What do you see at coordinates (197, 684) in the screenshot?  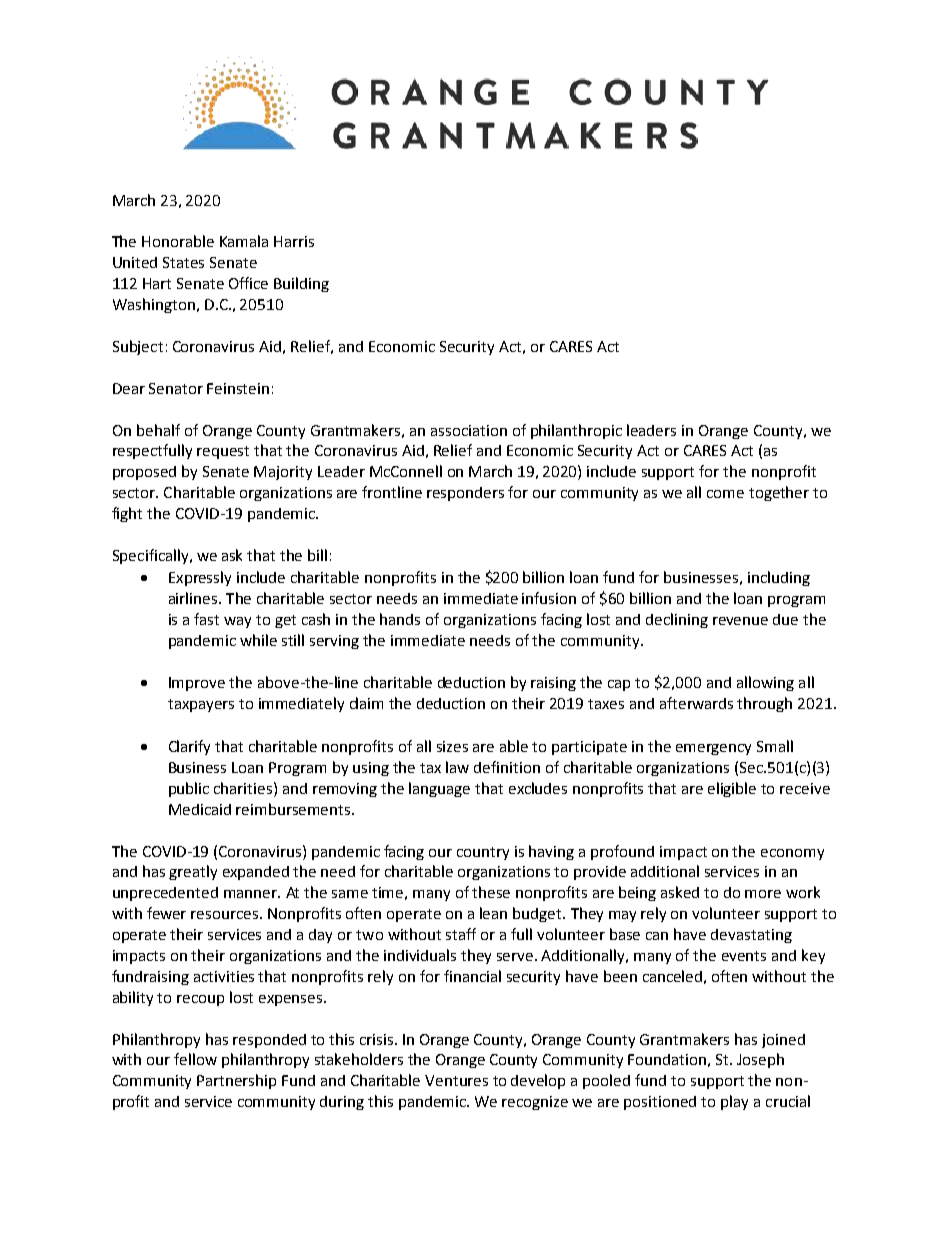 I see `Improve` at bounding box center [197, 684].
